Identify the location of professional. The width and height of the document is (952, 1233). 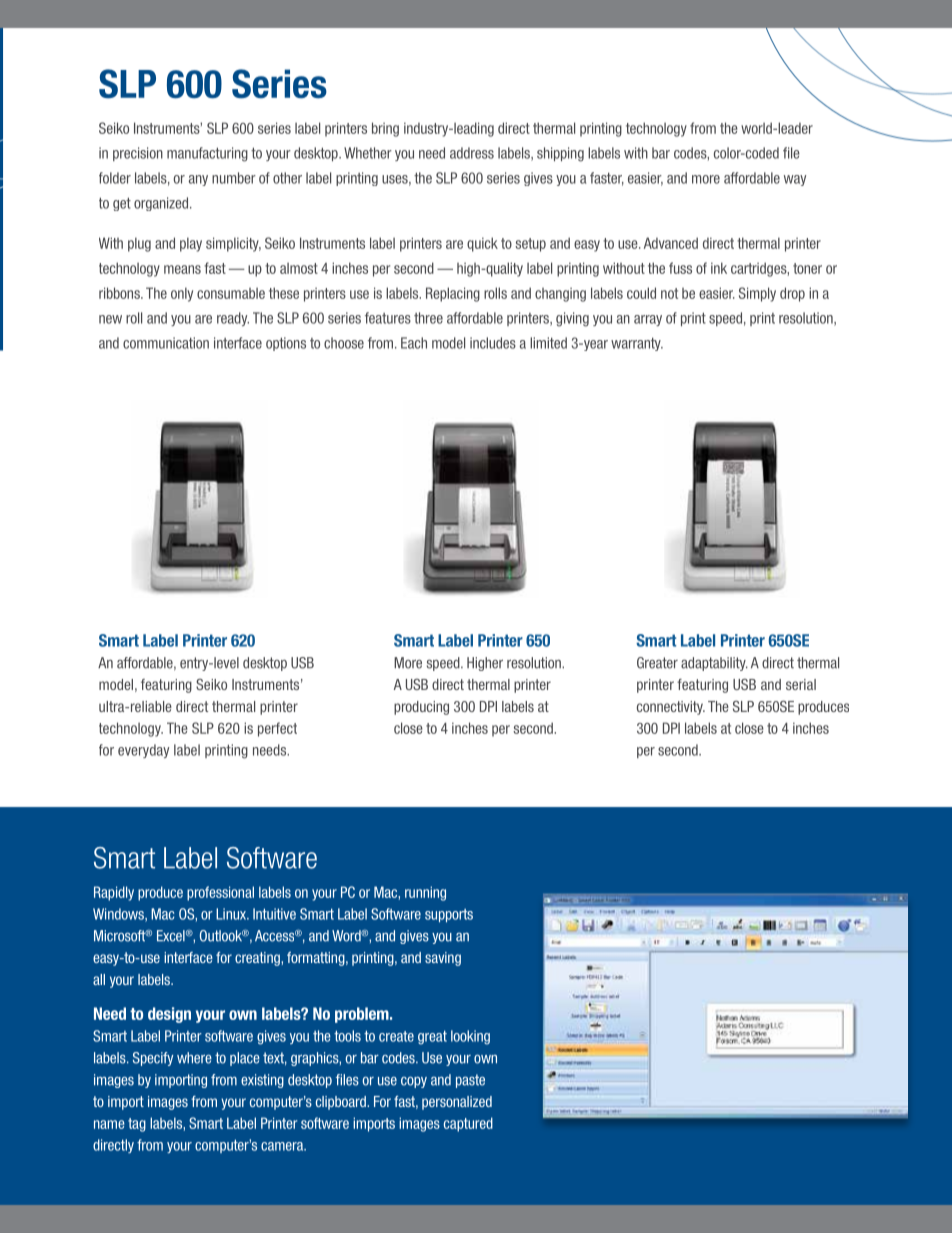
(220, 893).
